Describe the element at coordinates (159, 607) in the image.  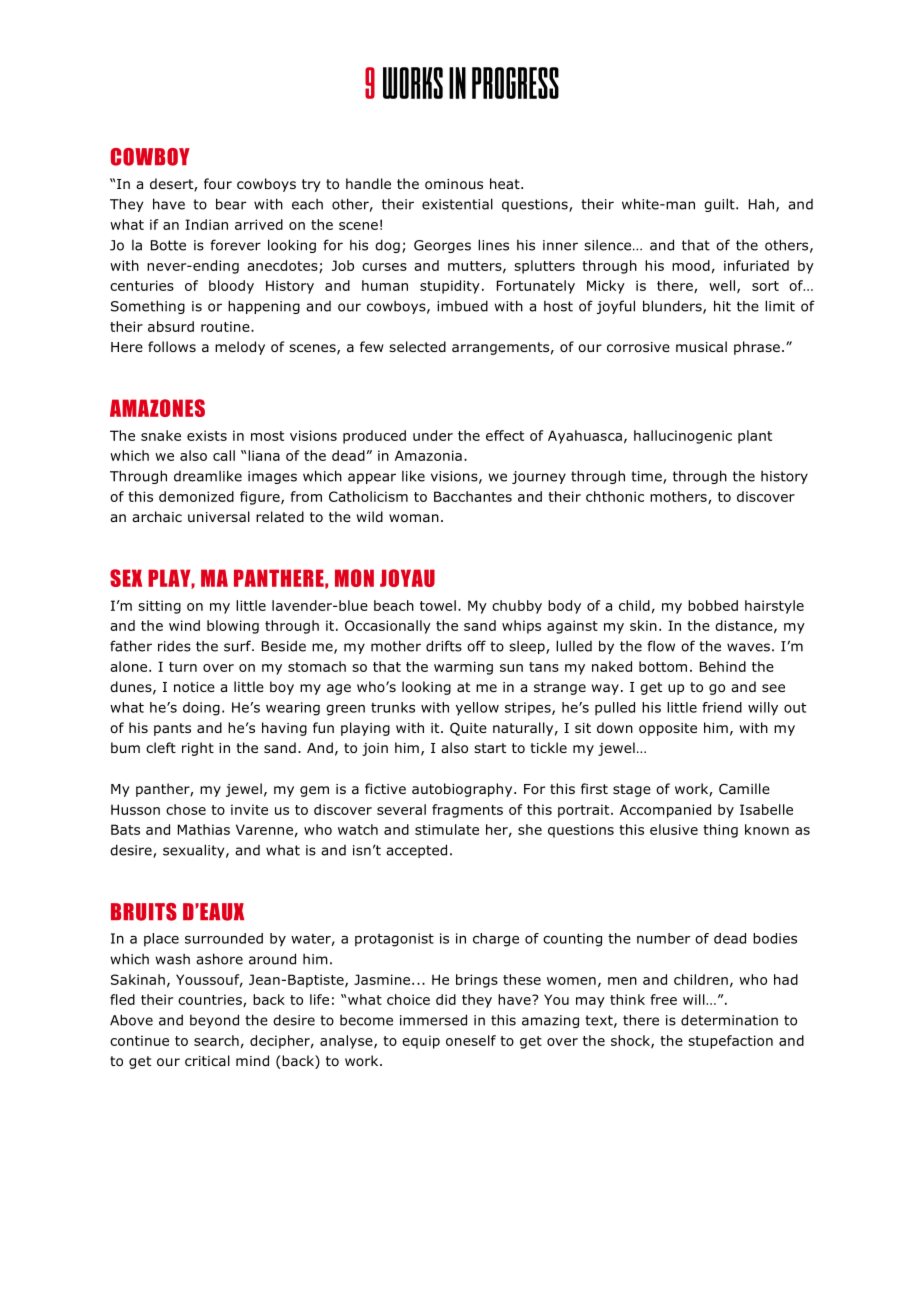
I see `sitting` at that location.
